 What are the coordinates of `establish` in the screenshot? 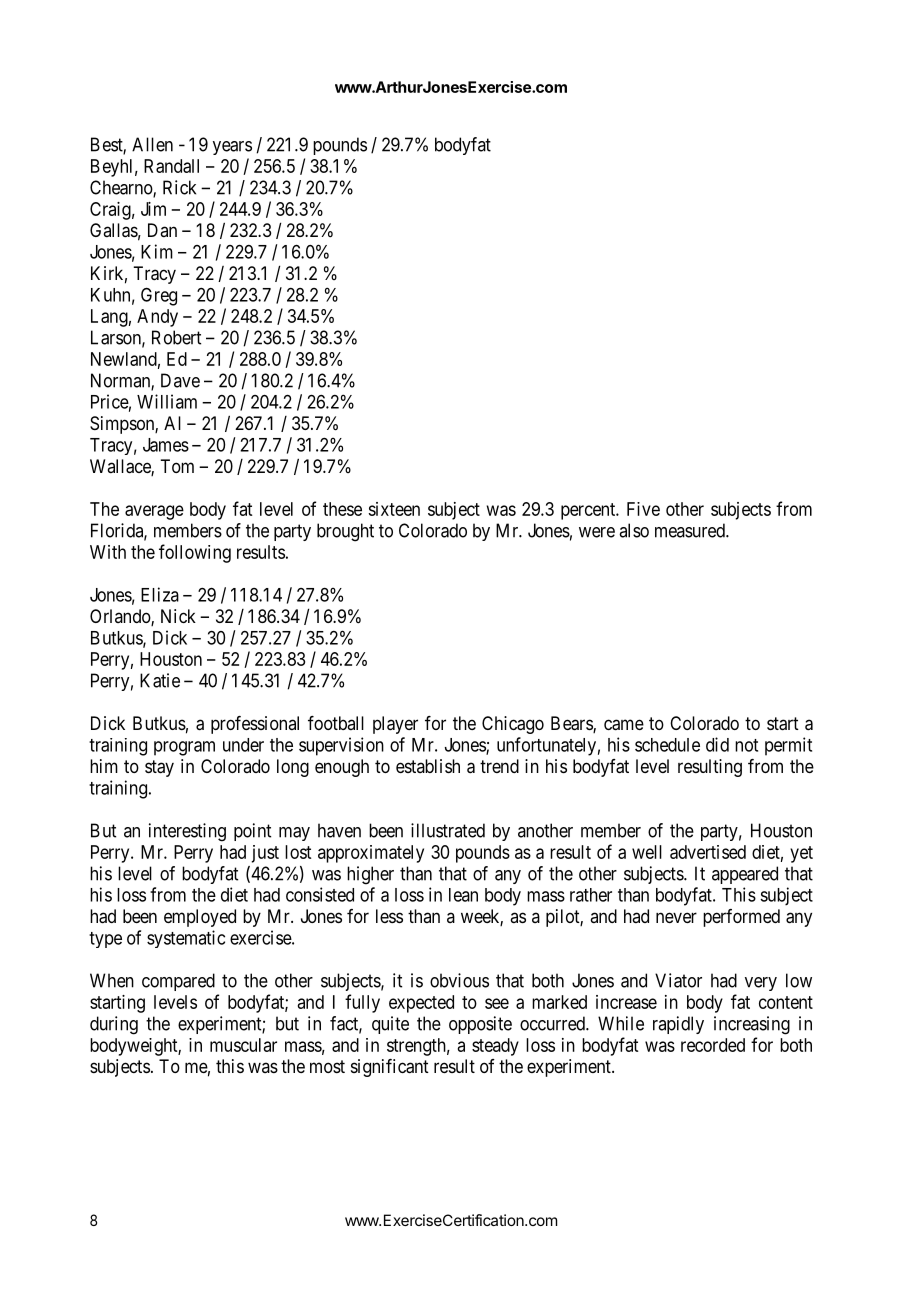 It's located at (428, 766).
